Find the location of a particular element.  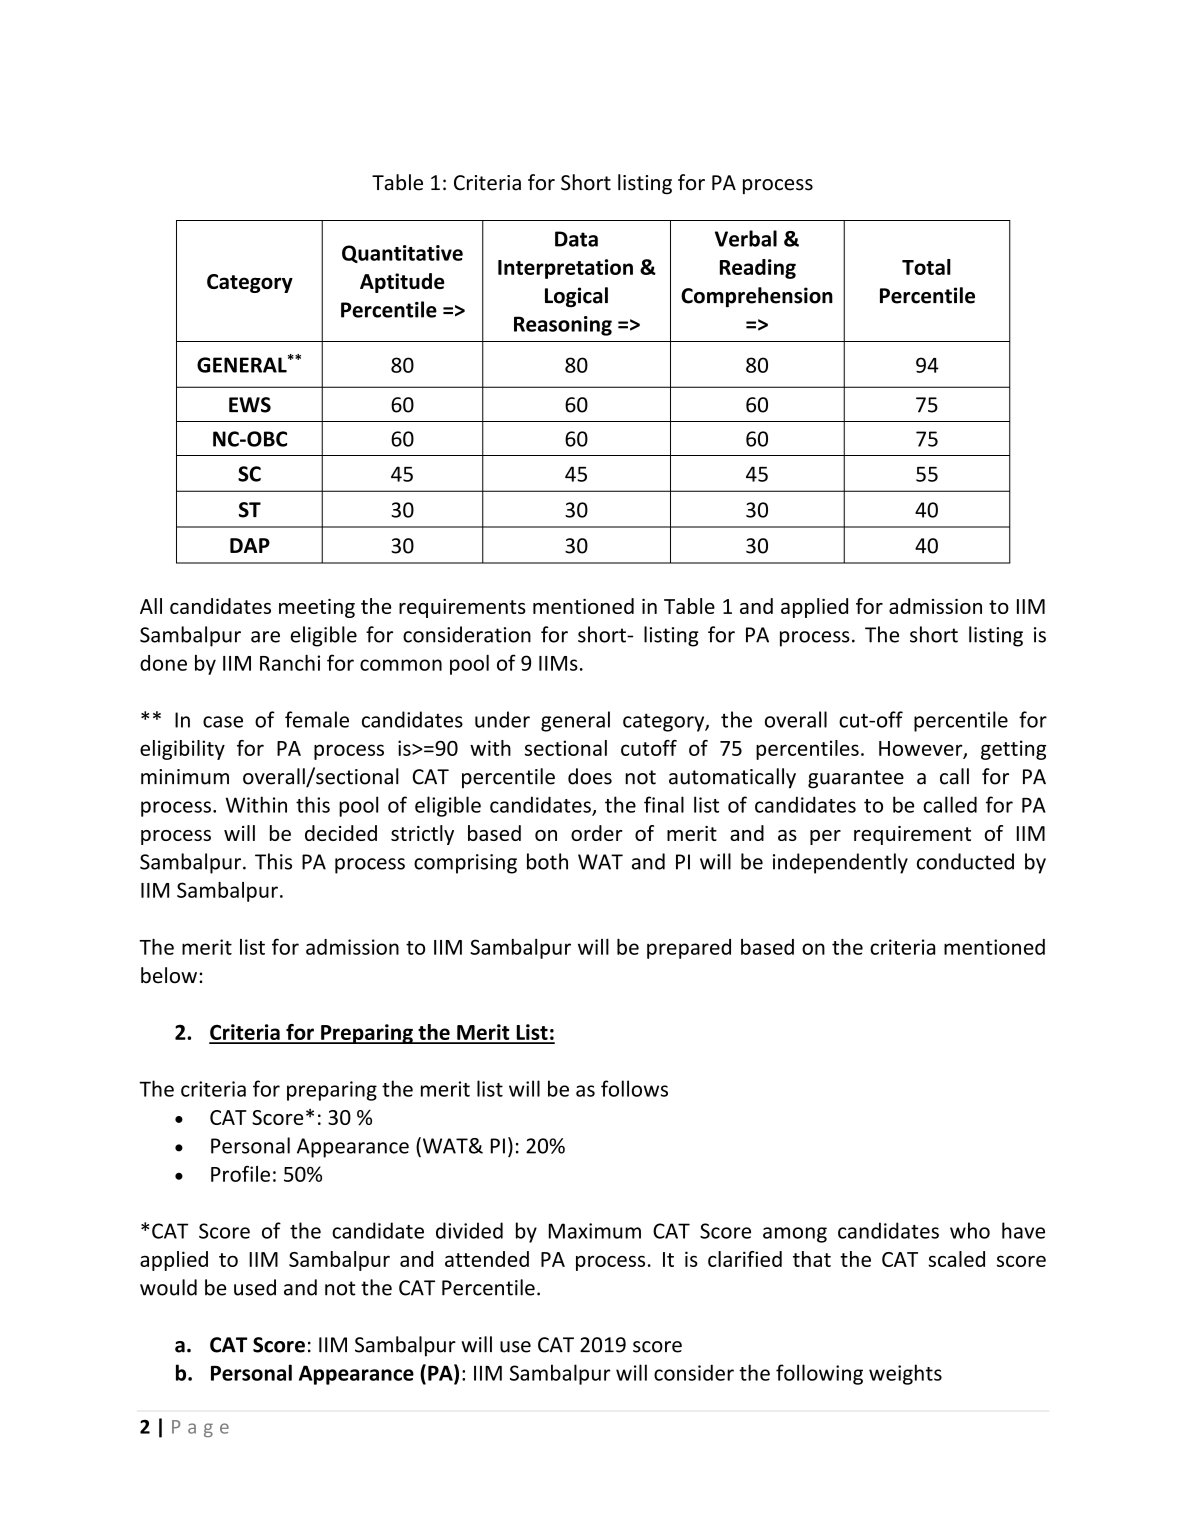

Aptitude is located at coordinates (402, 283).
